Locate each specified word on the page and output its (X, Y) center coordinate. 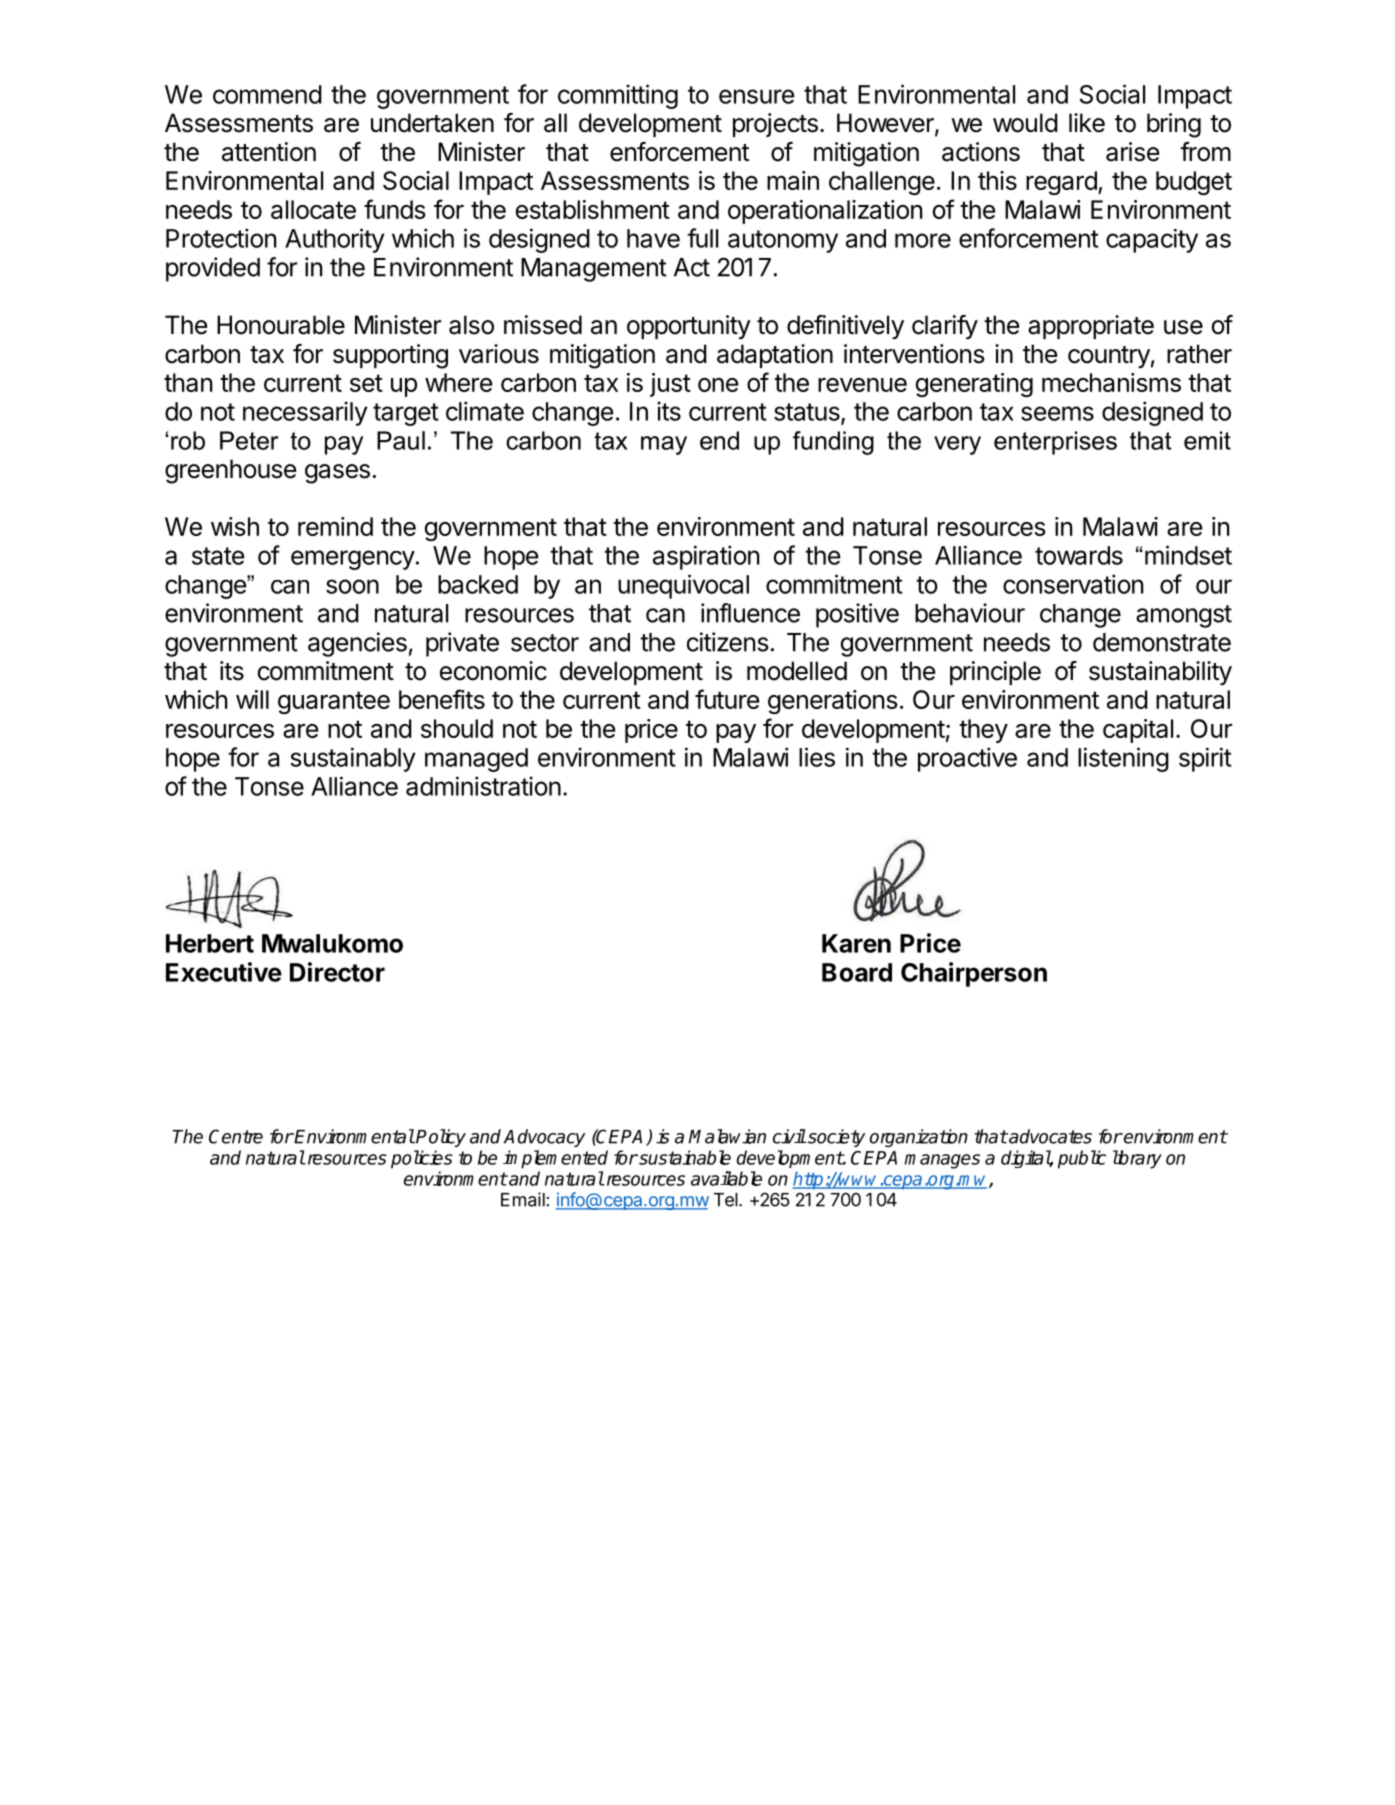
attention (269, 152)
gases (337, 474)
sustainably (353, 759)
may (664, 445)
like (1087, 123)
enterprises (1055, 443)
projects (775, 125)
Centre (236, 1136)
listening (1123, 759)
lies (817, 757)
